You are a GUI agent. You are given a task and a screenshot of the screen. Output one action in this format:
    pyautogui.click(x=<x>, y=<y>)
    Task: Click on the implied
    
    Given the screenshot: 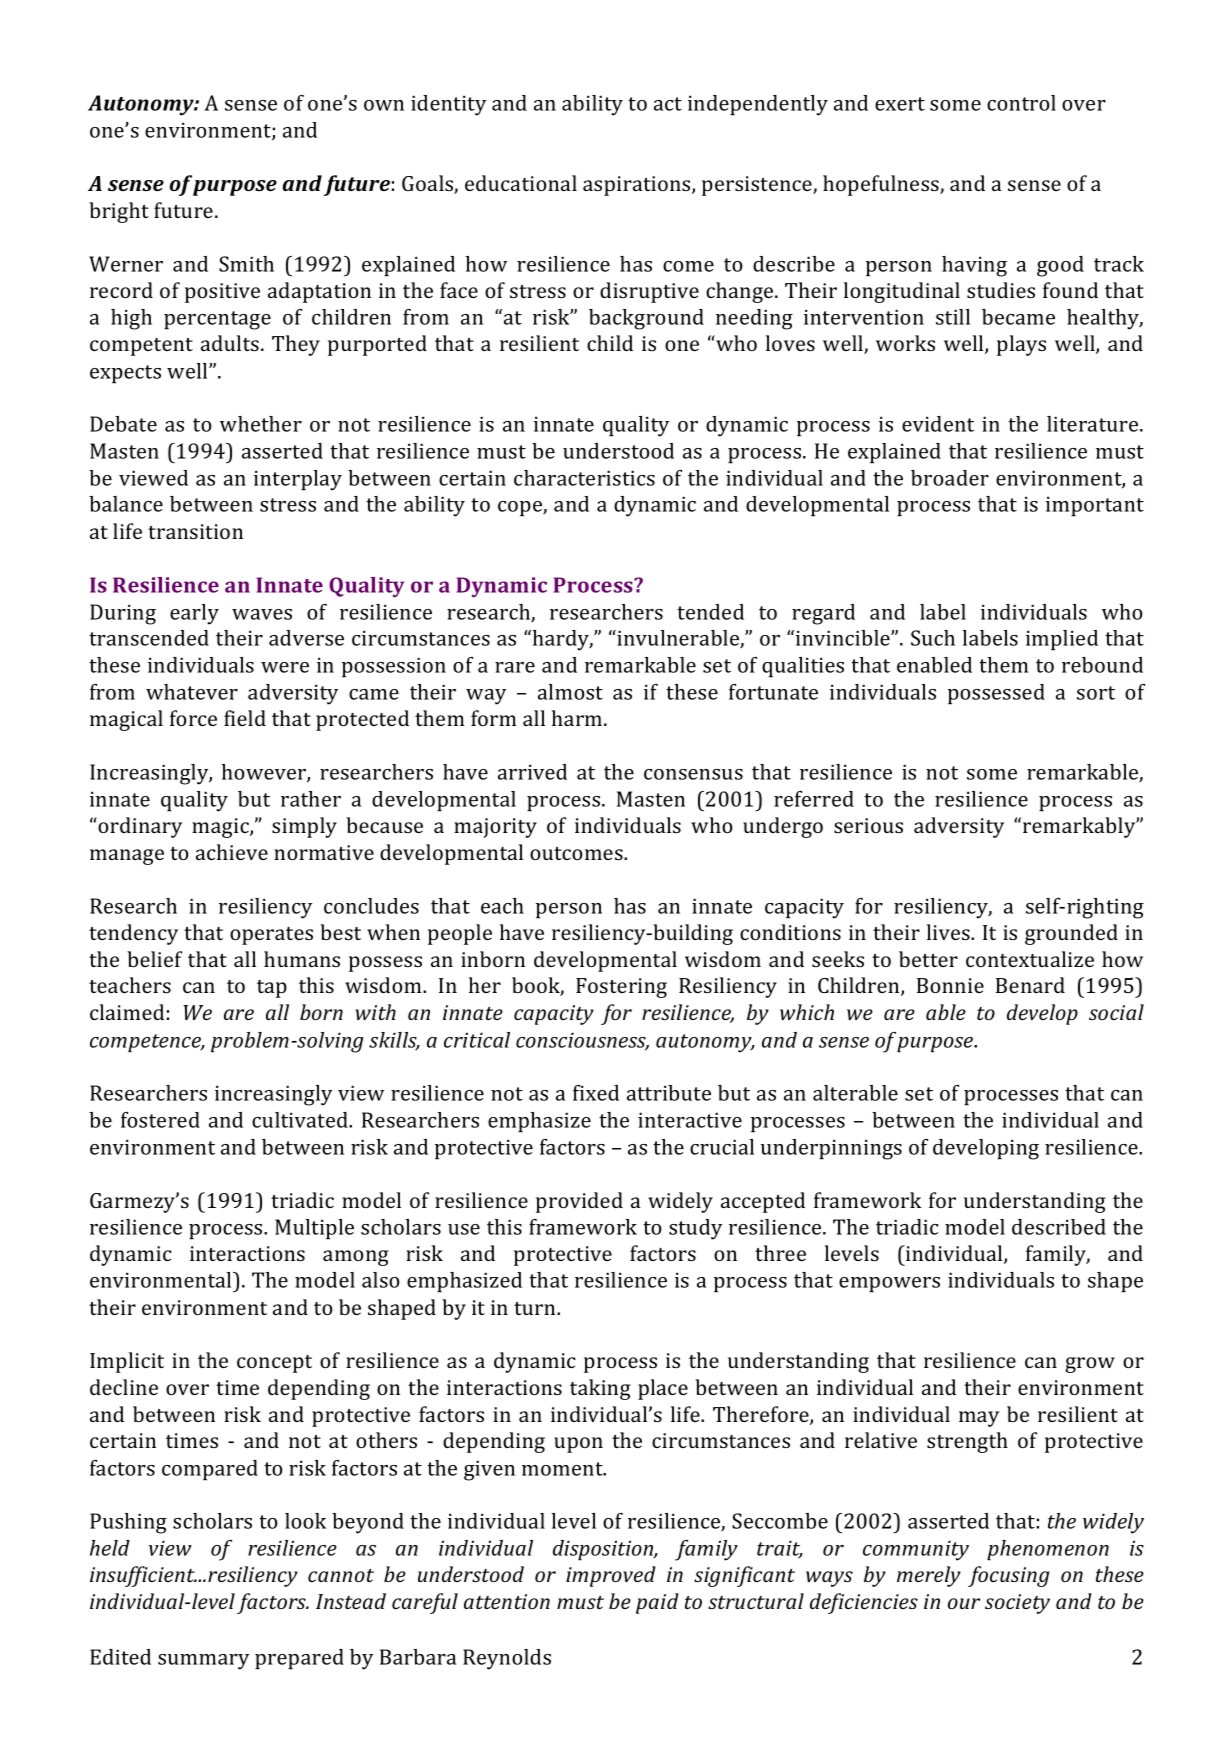 What is the action you would take?
    pyautogui.click(x=1062, y=640)
